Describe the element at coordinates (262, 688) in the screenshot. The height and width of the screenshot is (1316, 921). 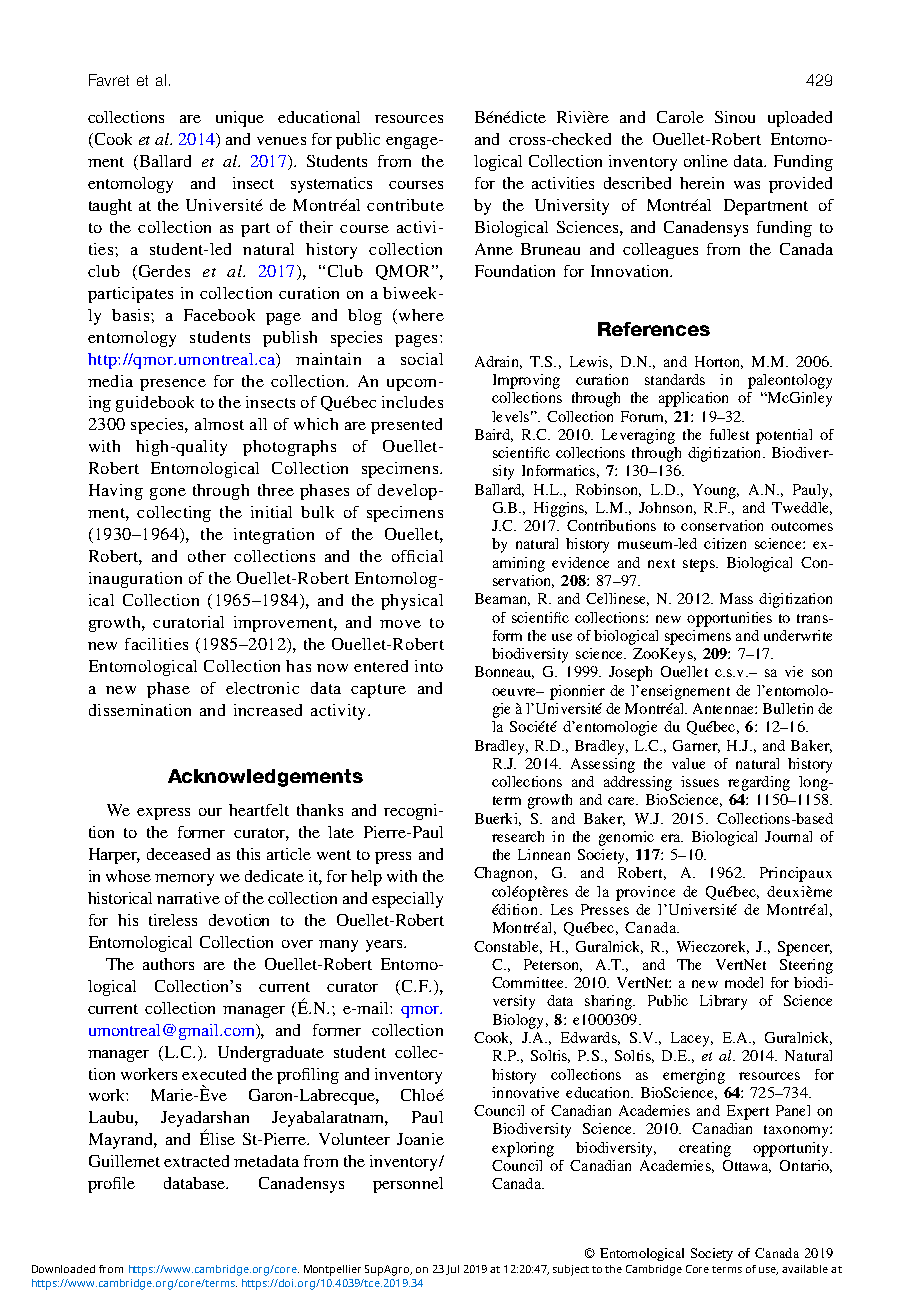
I see `electronic` at that location.
